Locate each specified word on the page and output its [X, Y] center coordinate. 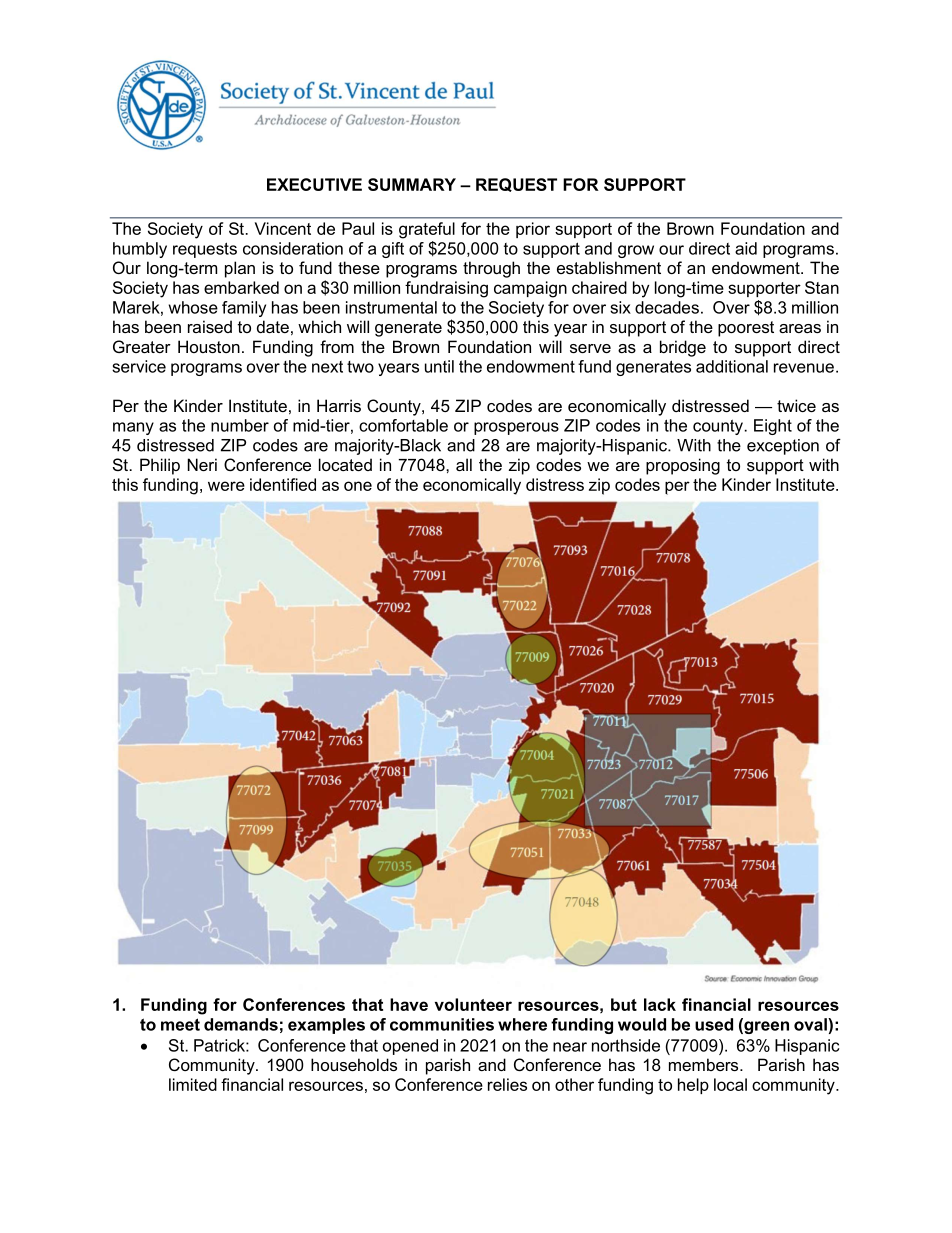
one [358, 486]
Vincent [283, 228]
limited [193, 1084]
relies [507, 1084]
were [226, 486]
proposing [683, 466]
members [705, 1064]
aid [746, 248]
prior [533, 230]
